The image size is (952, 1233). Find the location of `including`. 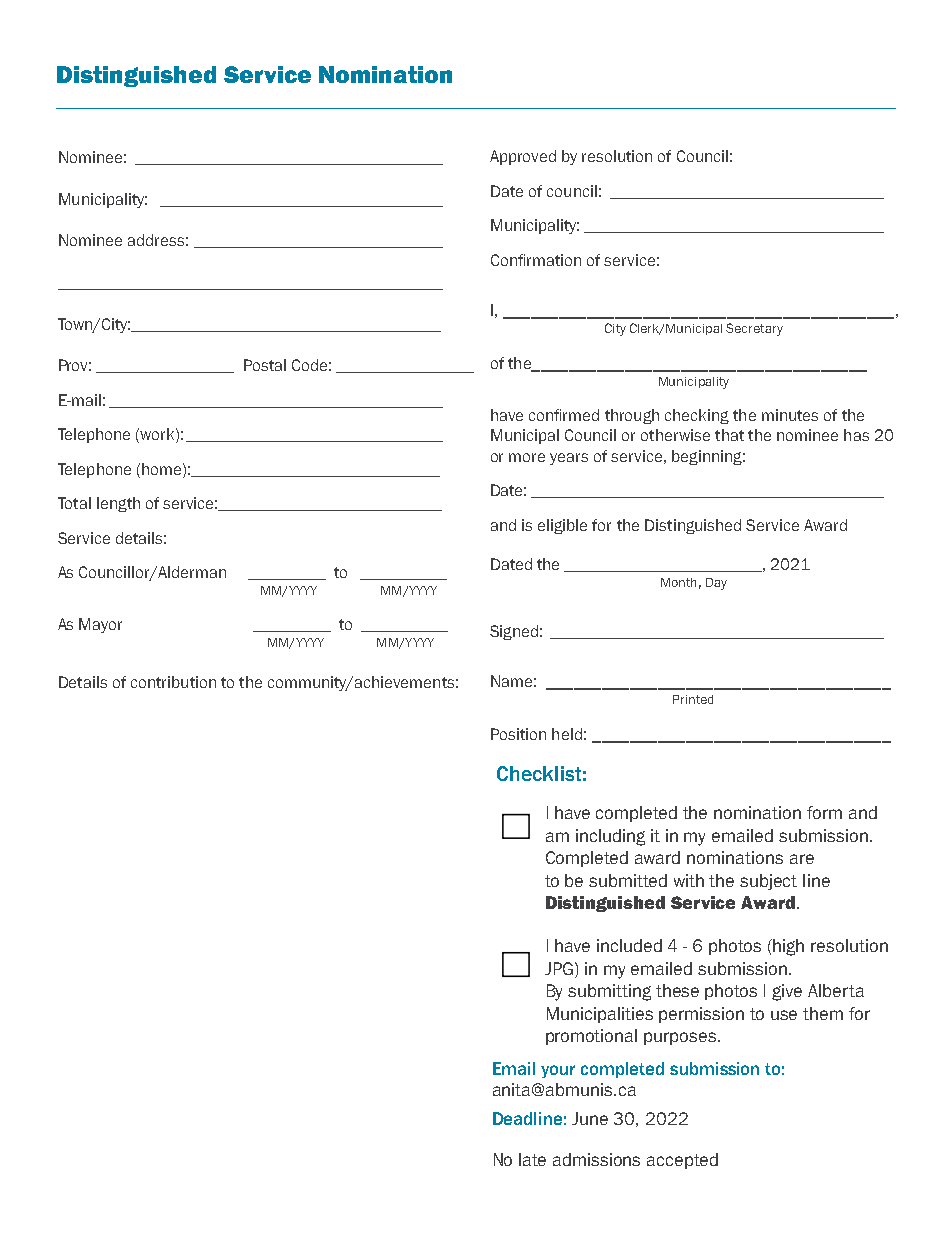

including is located at coordinates (610, 837).
